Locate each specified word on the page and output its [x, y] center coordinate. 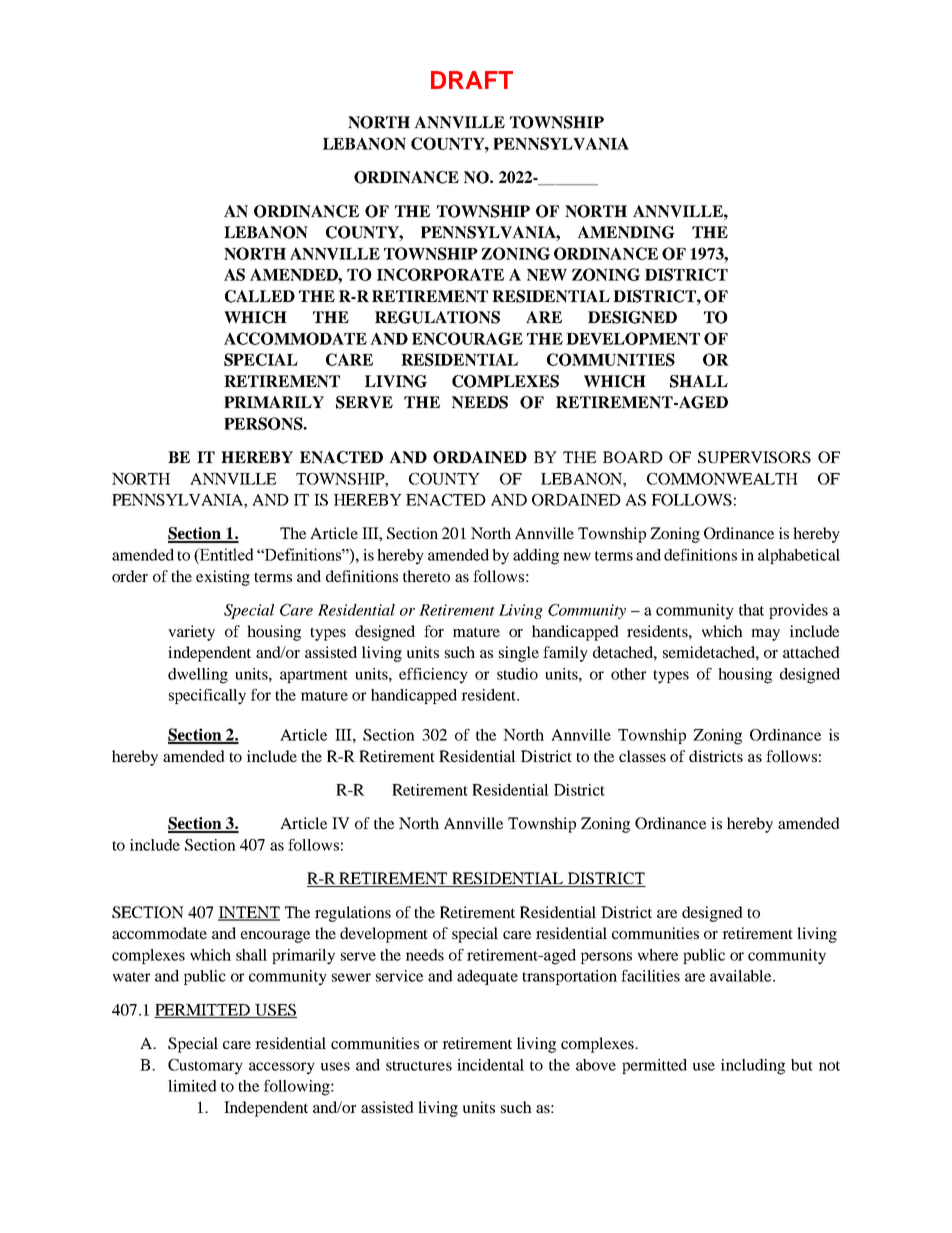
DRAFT [472, 80]
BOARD [633, 457]
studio [517, 674]
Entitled [226, 554]
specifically [207, 697]
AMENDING [626, 232]
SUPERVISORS [754, 457]
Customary [205, 1067]
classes [642, 756]
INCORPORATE [440, 274]
